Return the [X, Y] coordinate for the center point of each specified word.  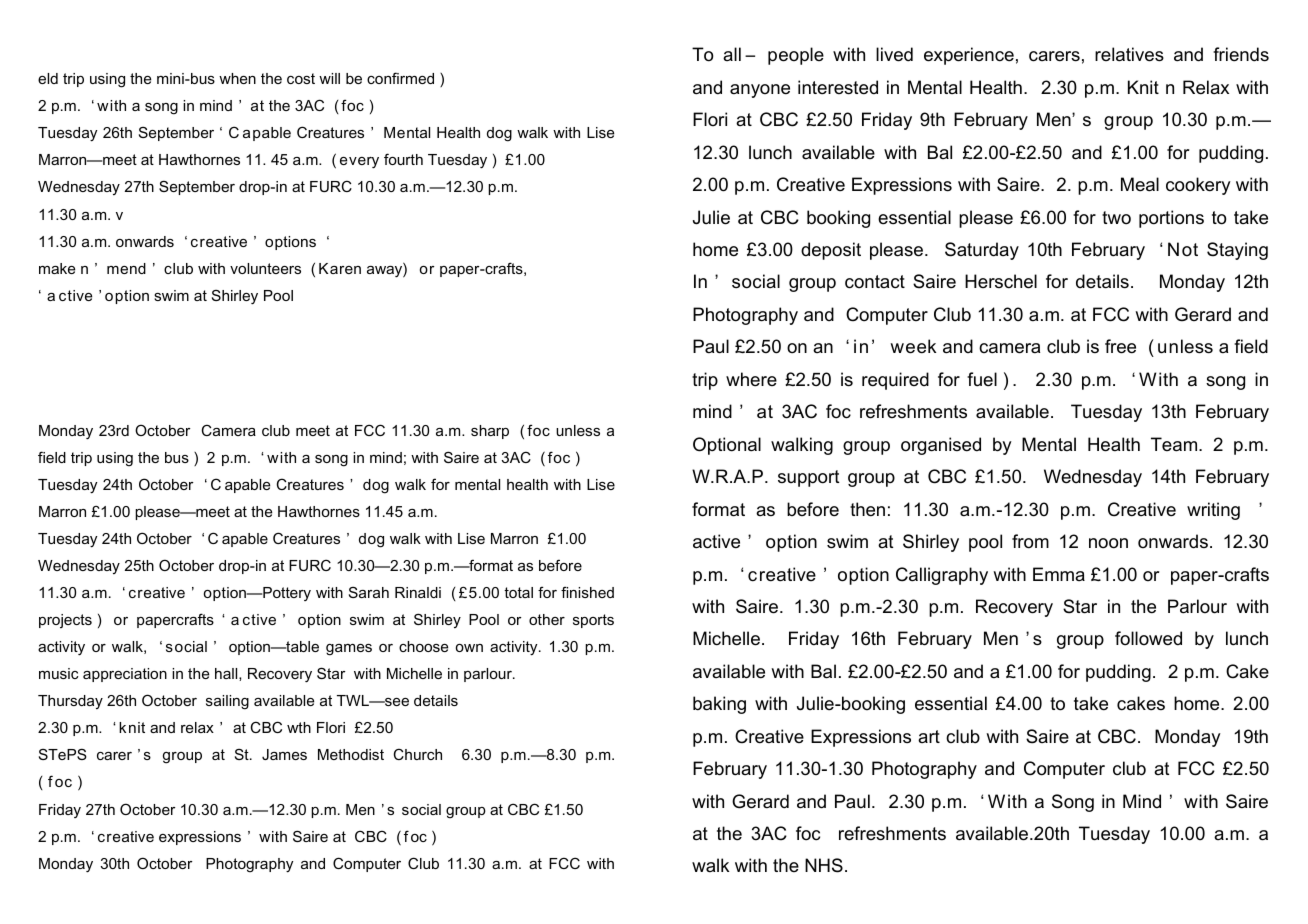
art [929, 736]
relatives [1129, 54]
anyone [760, 91]
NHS [824, 865]
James [284, 754]
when [237, 78]
